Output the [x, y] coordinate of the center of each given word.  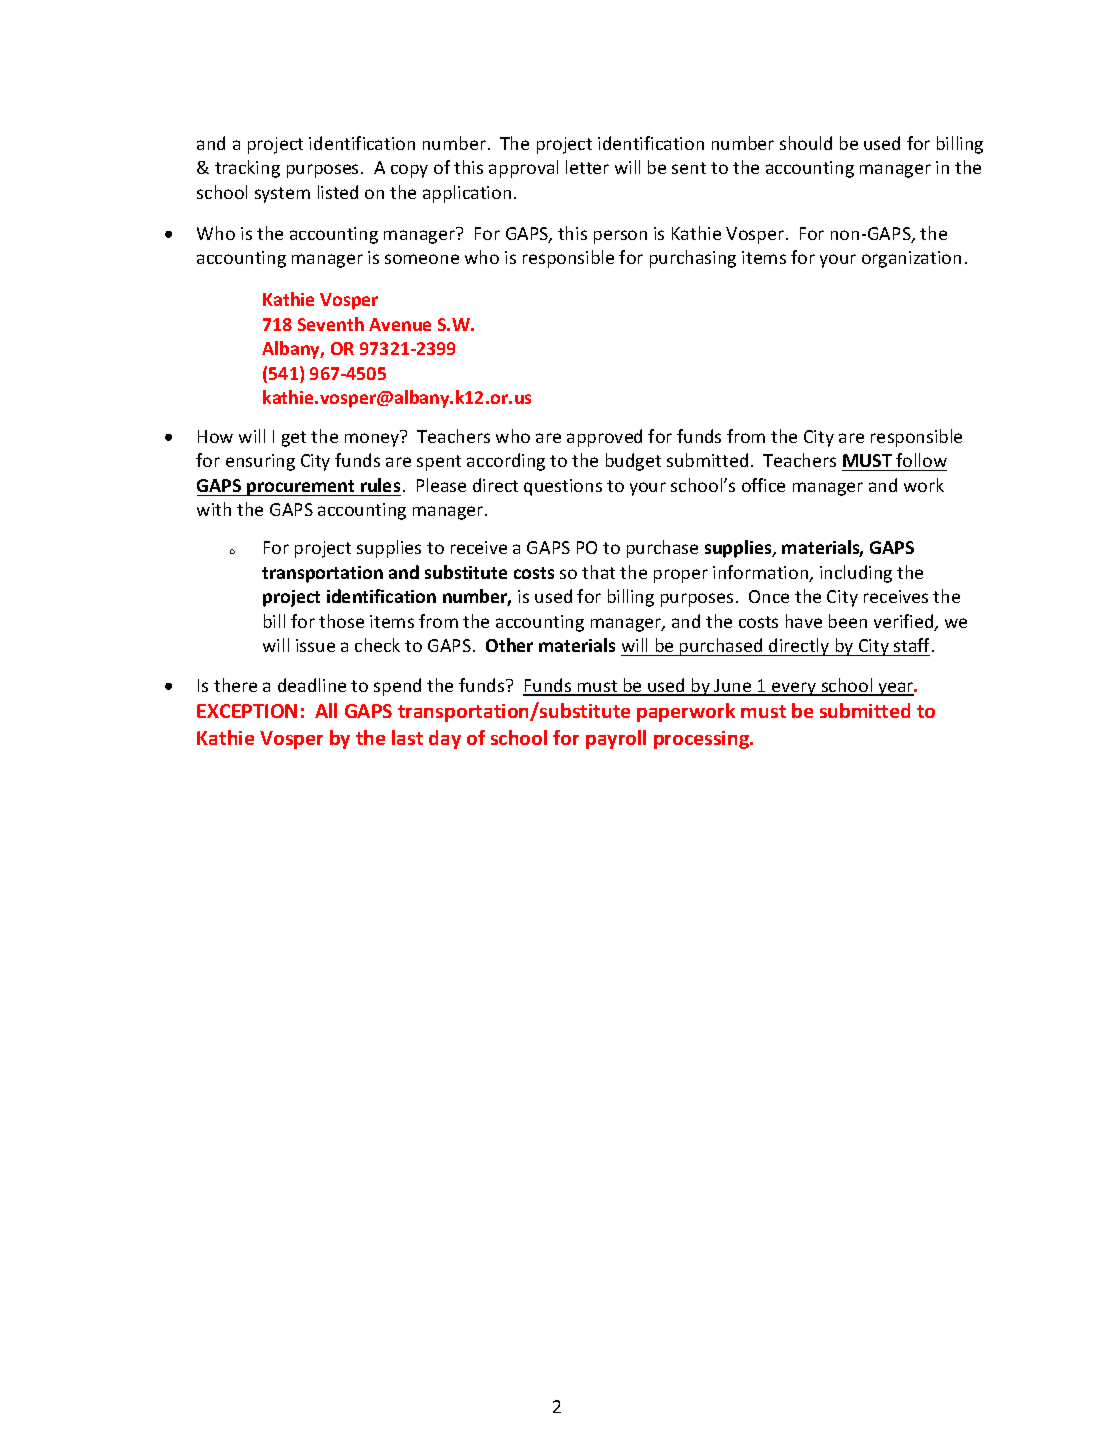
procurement [301, 488]
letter [587, 167]
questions [563, 487]
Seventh [331, 324]
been [848, 621]
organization [911, 259]
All [326, 710]
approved [604, 438]
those [341, 621]
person [620, 237]
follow [920, 462]
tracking [247, 169]
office [763, 485]
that [598, 572]
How [215, 436]
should [806, 143]
